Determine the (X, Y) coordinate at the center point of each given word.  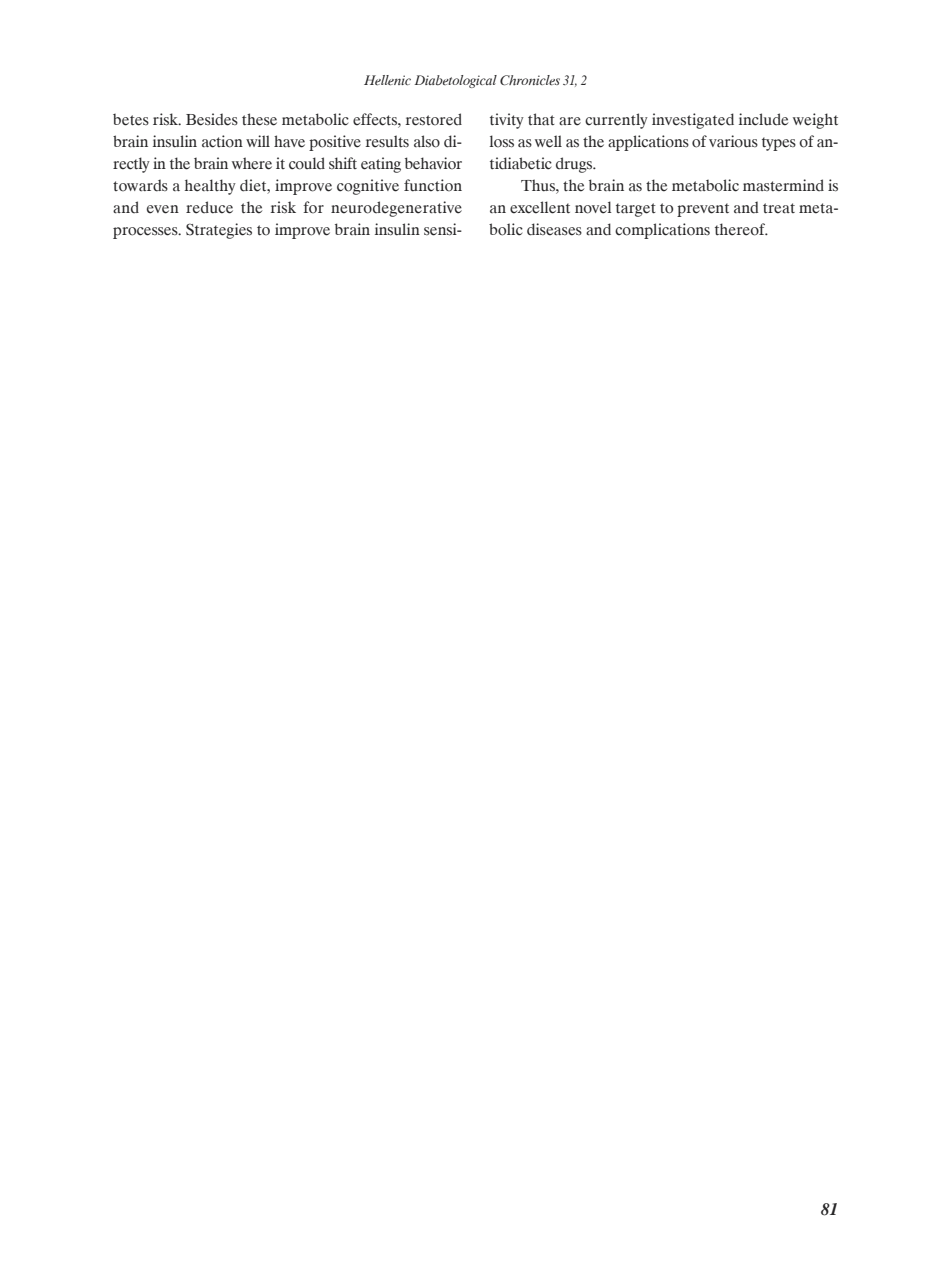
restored (434, 119)
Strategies (219, 231)
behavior (433, 163)
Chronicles (530, 80)
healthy (210, 187)
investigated (693, 121)
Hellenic (387, 80)
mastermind (783, 185)
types (779, 144)
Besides (212, 119)
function (433, 185)
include (763, 119)
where (252, 163)
